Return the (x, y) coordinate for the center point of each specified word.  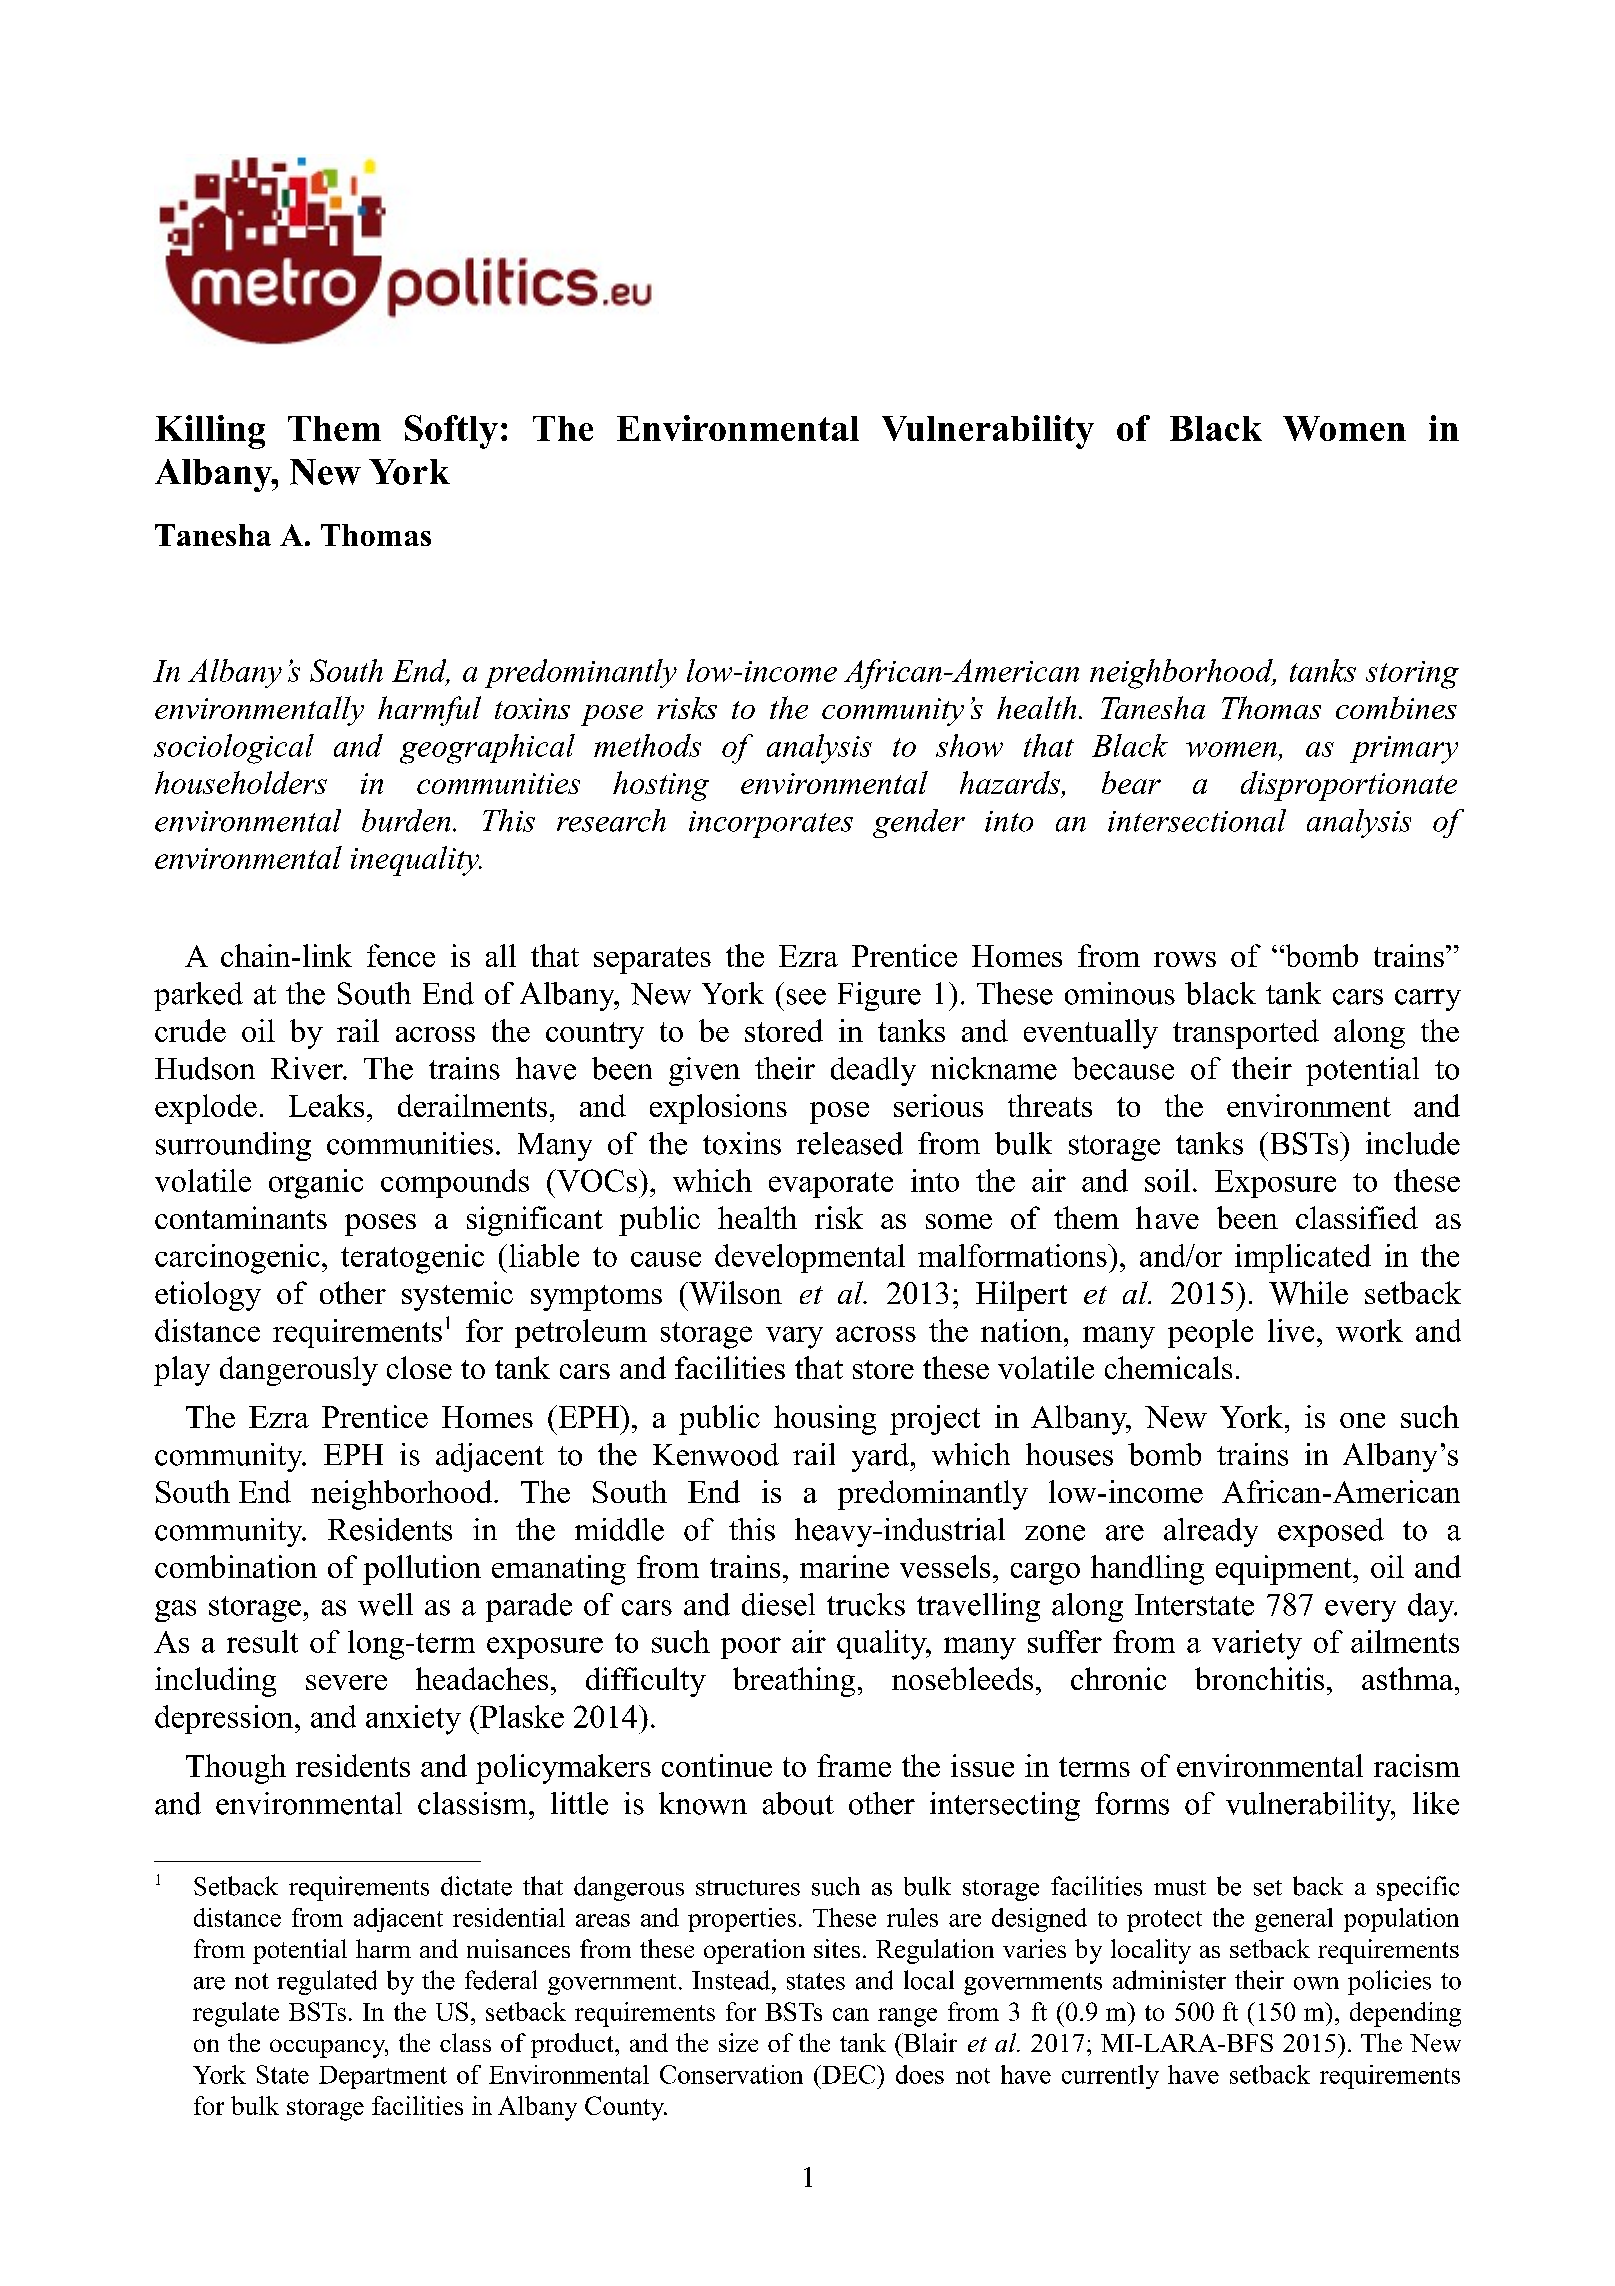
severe (346, 1682)
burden (406, 820)
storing (1412, 675)
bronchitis (1259, 1678)
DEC (849, 2074)
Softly (451, 432)
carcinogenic (237, 1259)
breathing (794, 1682)
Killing (210, 432)
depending (1405, 2014)
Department (383, 2077)
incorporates (771, 824)
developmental (810, 1258)
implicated (1303, 1258)
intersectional (1197, 820)
